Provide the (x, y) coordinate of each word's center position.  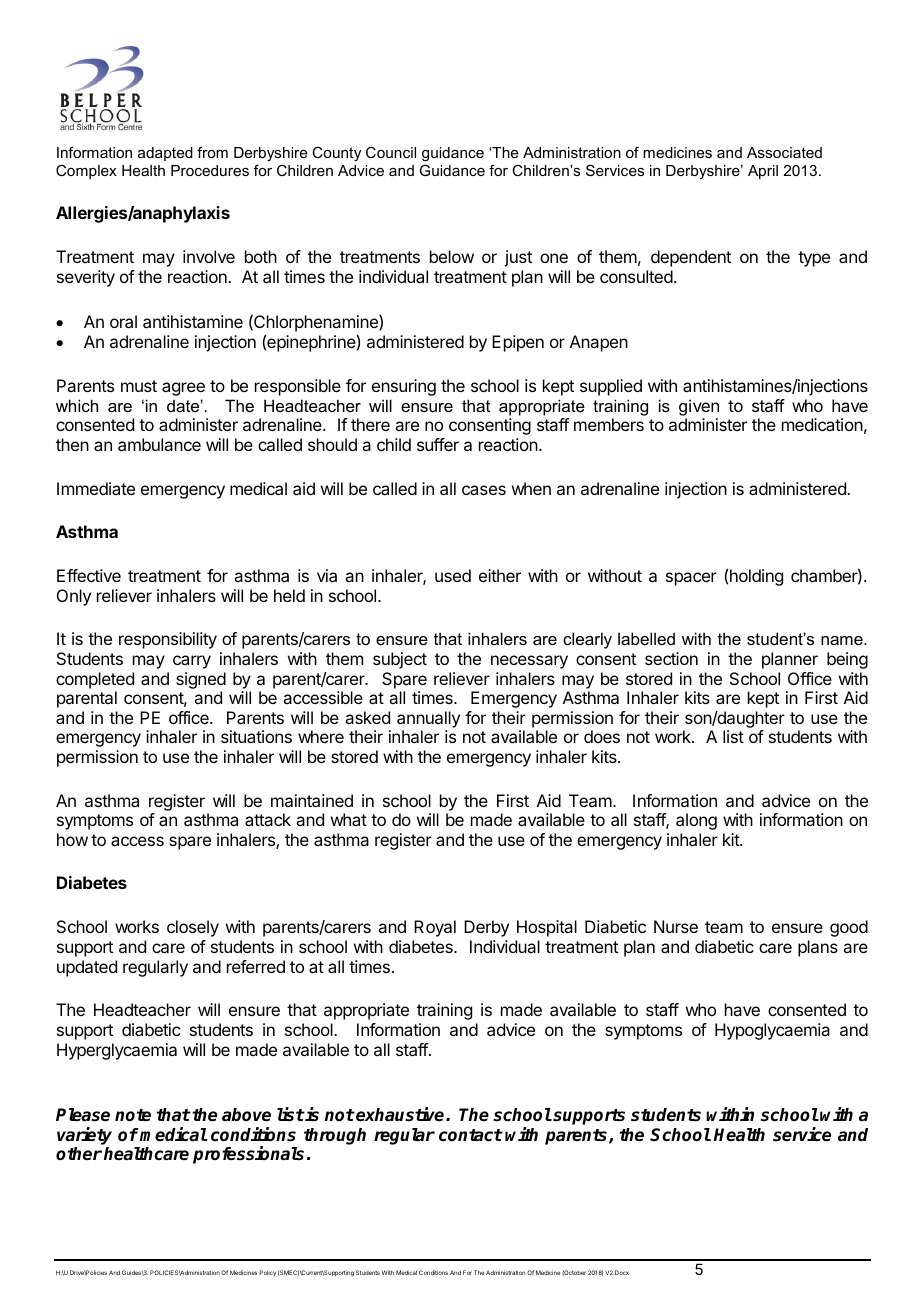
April (763, 172)
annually (428, 719)
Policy (267, 1273)
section (671, 658)
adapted (165, 154)
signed (201, 680)
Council (391, 152)
